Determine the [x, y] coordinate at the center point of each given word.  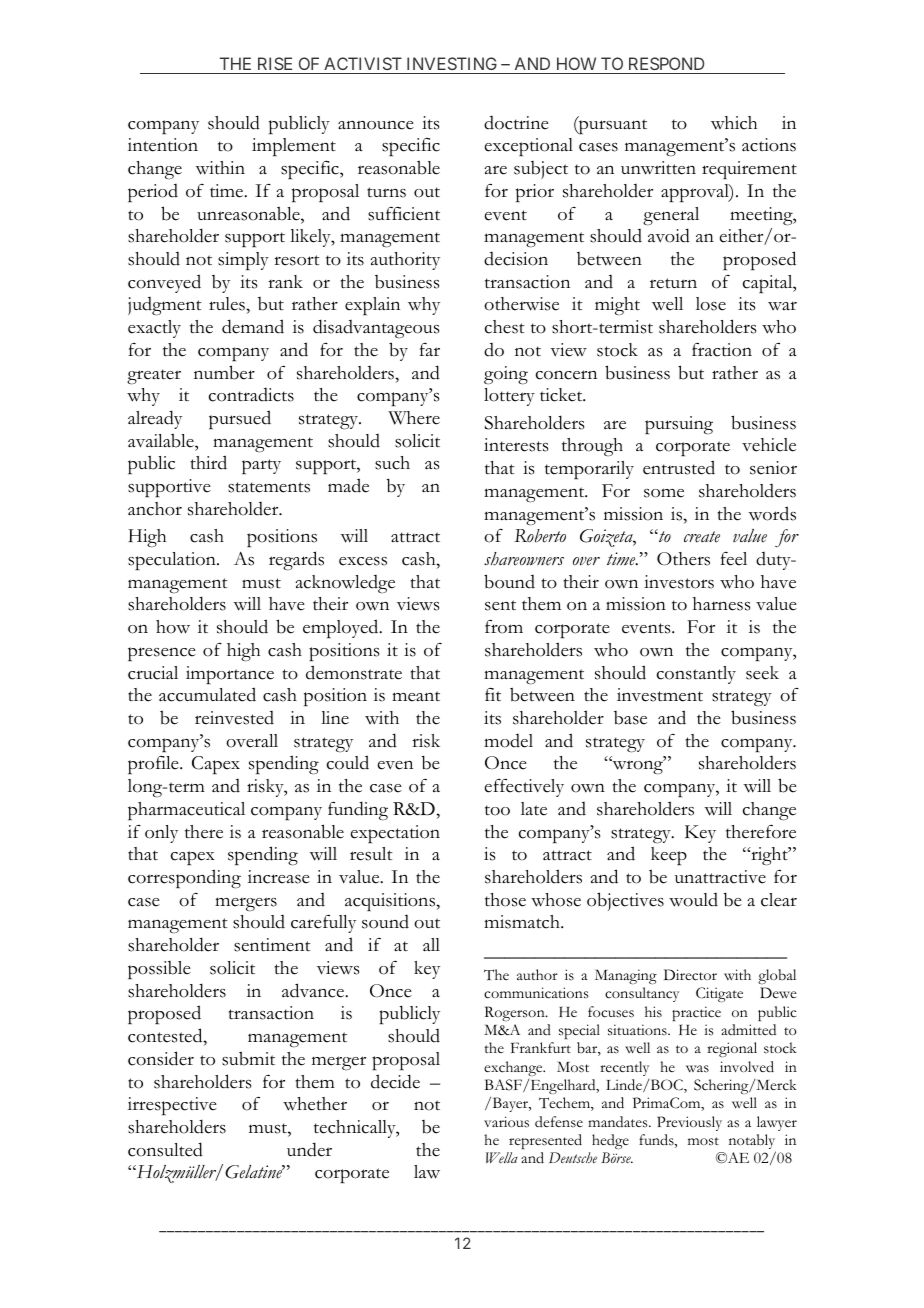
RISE [275, 65]
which [734, 123]
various [506, 1122]
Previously [689, 1123]
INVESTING [451, 65]
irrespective [172, 1106]
